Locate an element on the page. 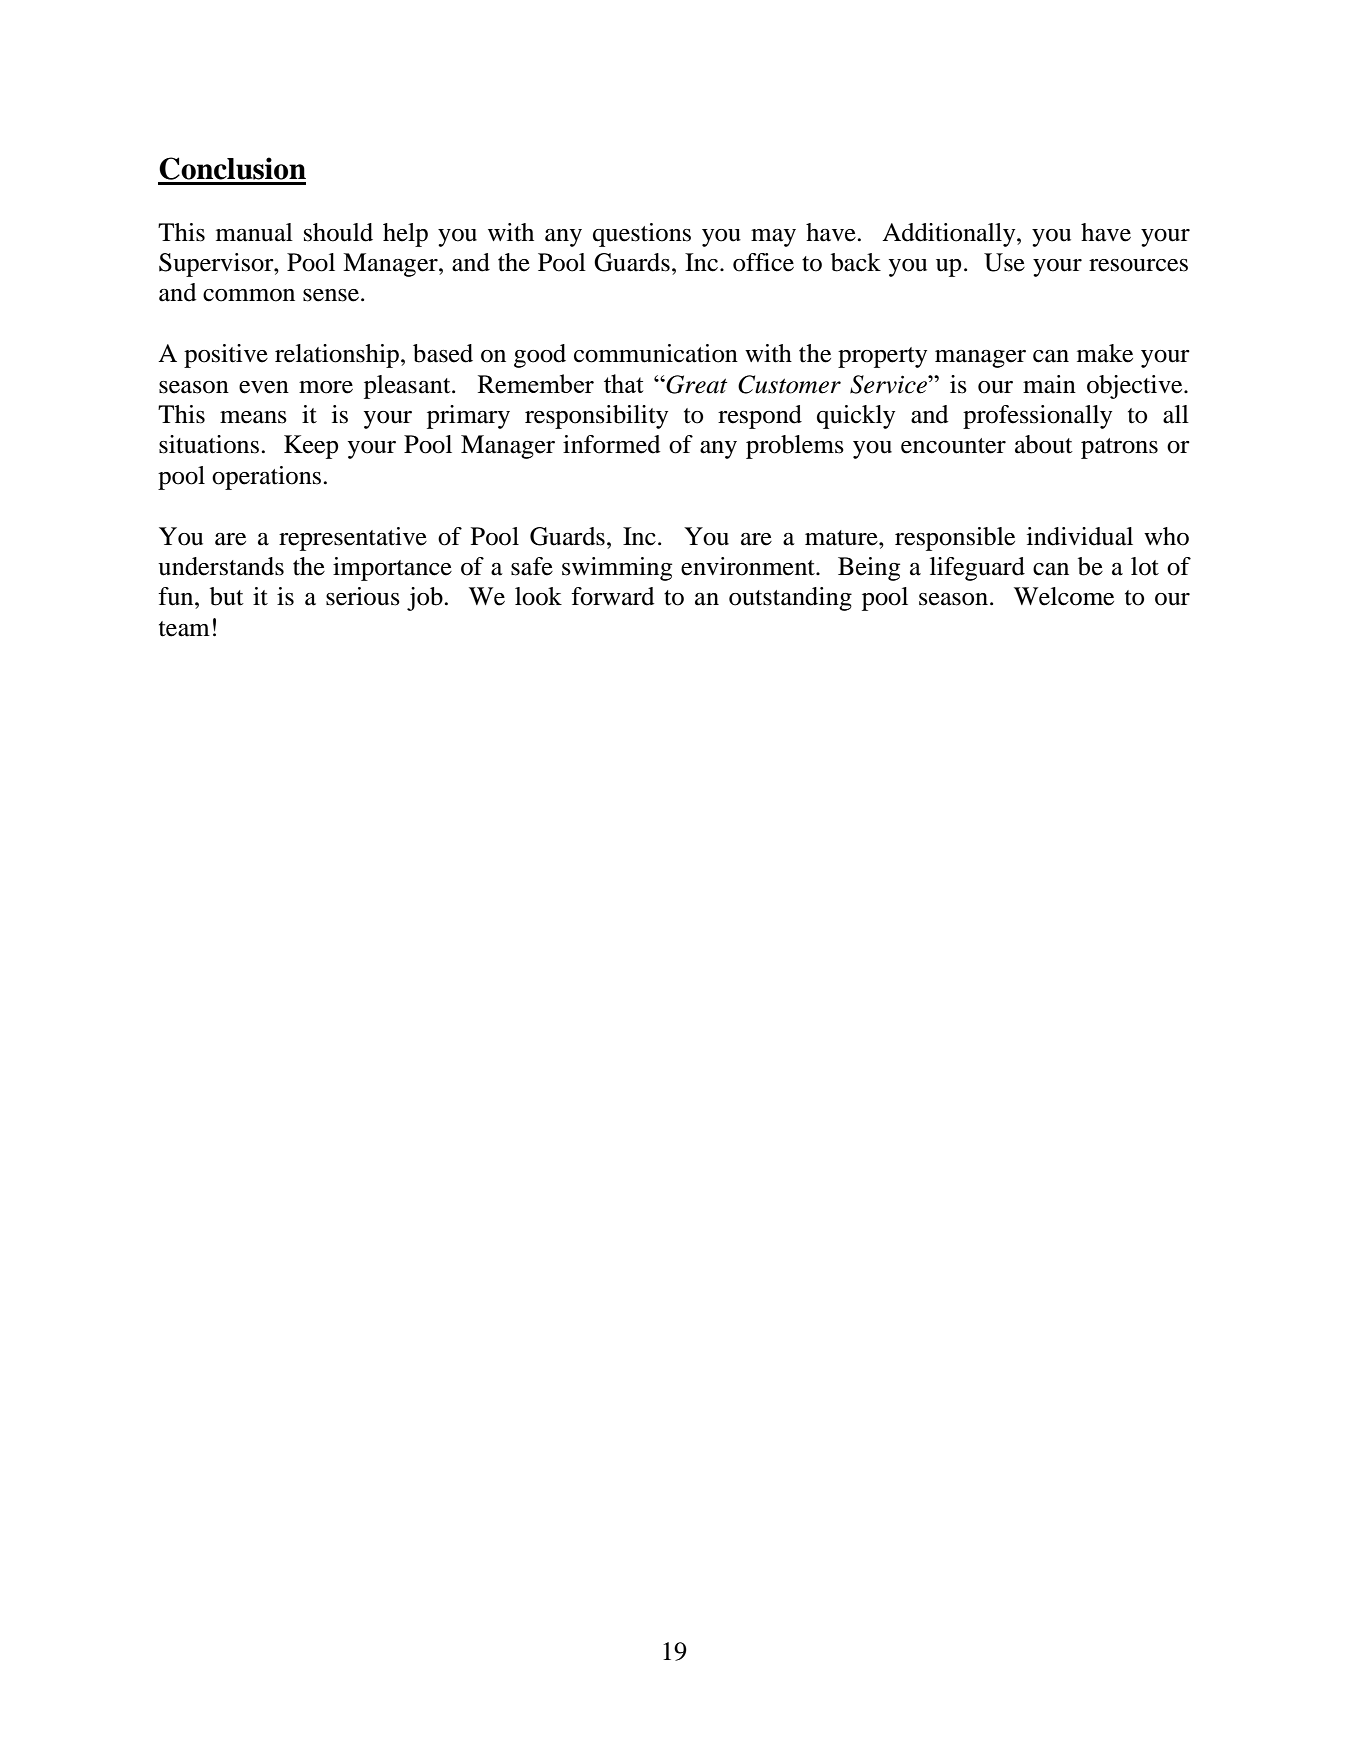 The height and width of the image is (1745, 1348). forward is located at coordinates (612, 596).
